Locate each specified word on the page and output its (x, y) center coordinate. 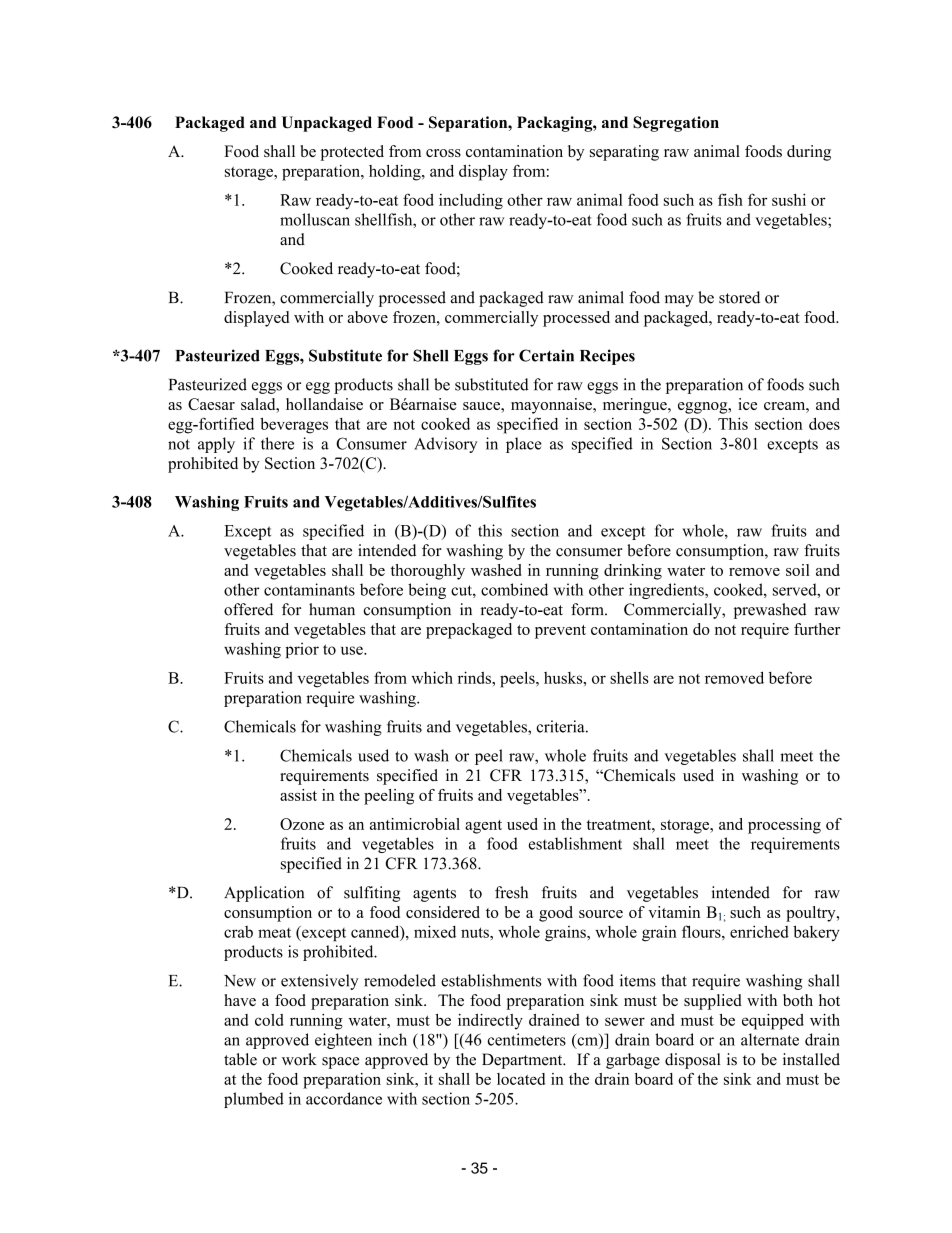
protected (352, 153)
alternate (770, 1039)
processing (784, 826)
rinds (475, 677)
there (277, 443)
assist (298, 795)
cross (443, 153)
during (809, 153)
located (521, 1079)
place (524, 445)
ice (747, 404)
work (299, 1059)
